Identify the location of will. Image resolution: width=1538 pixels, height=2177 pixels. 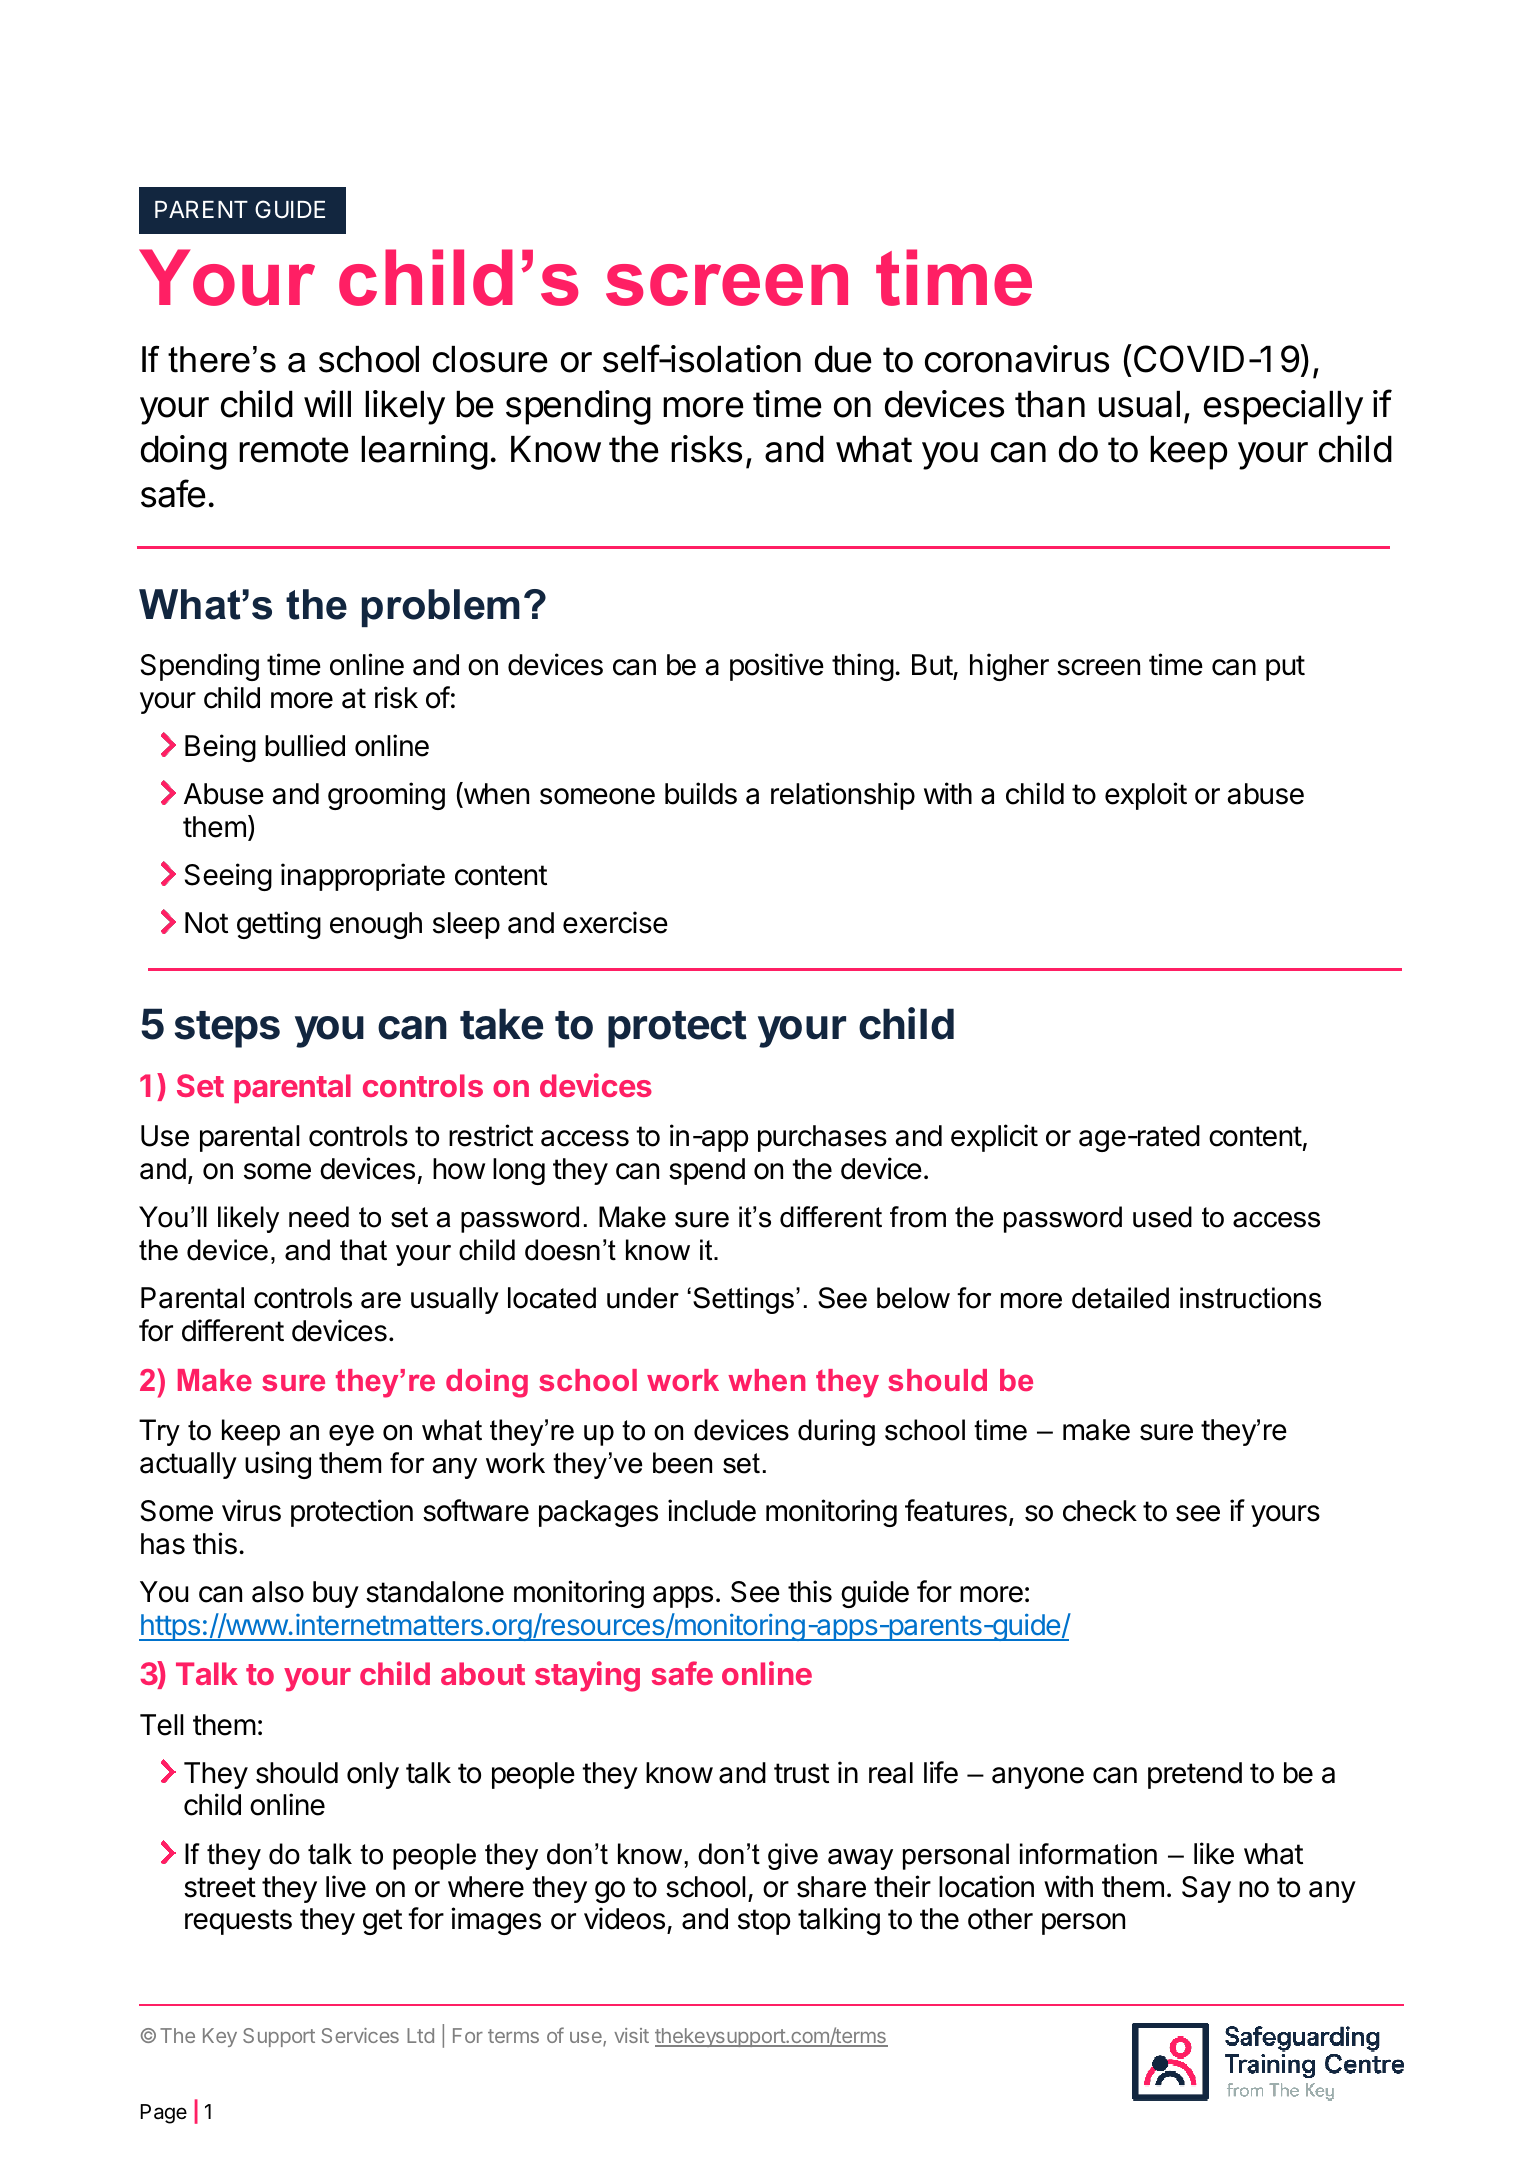
(327, 403).
